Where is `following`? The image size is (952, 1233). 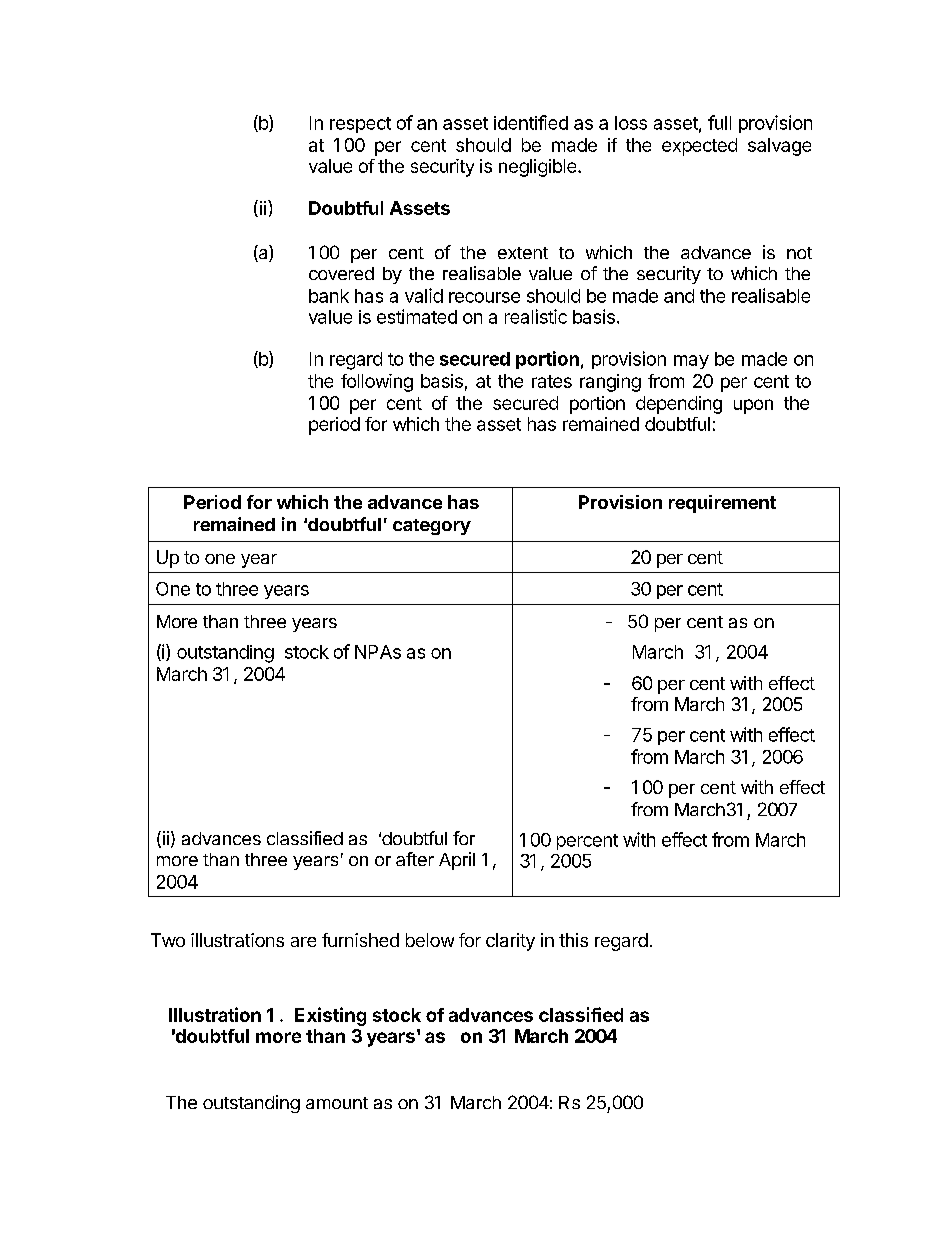 following is located at coordinates (377, 383).
